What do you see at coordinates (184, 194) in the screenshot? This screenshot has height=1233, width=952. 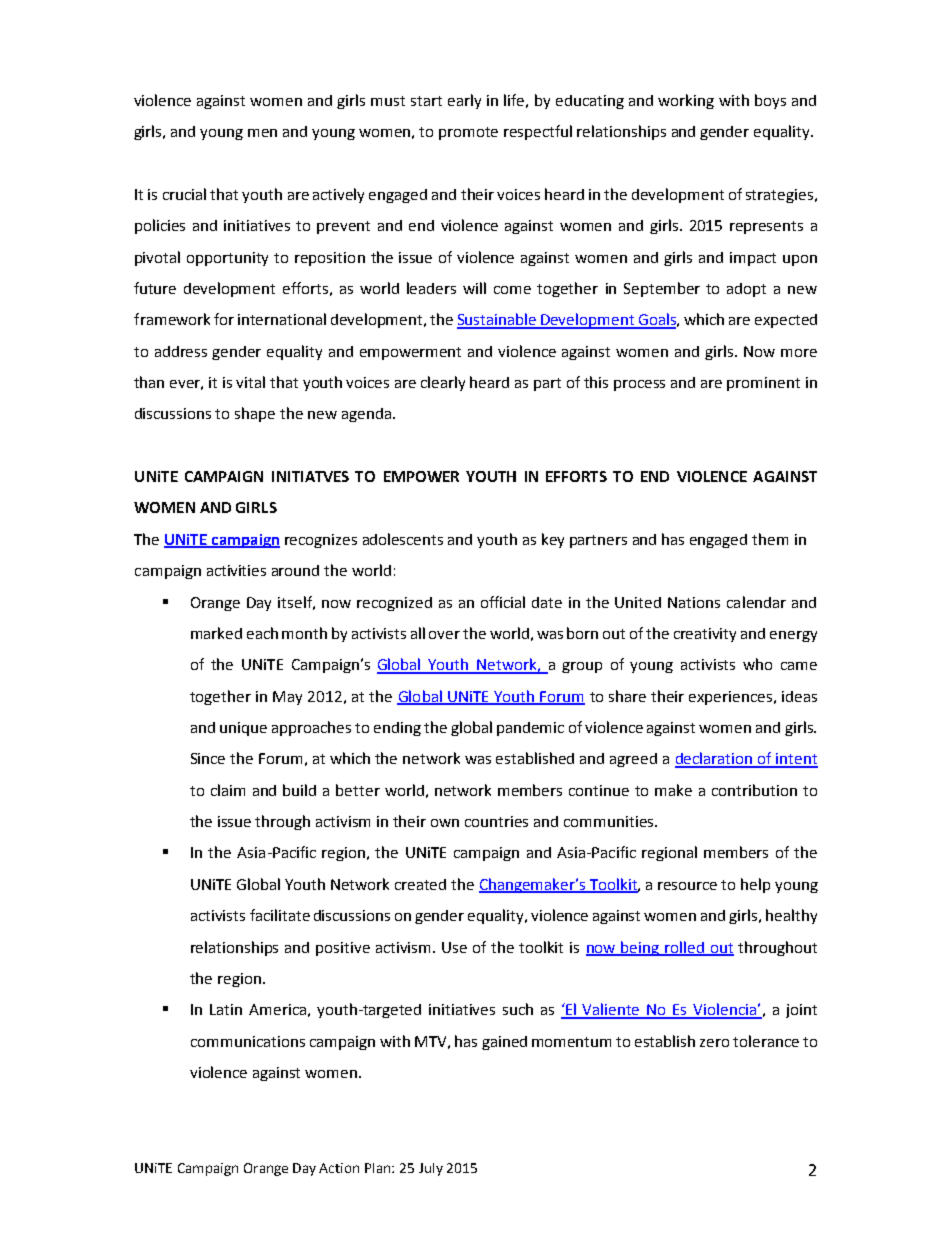 I see `crucial` at bounding box center [184, 194].
